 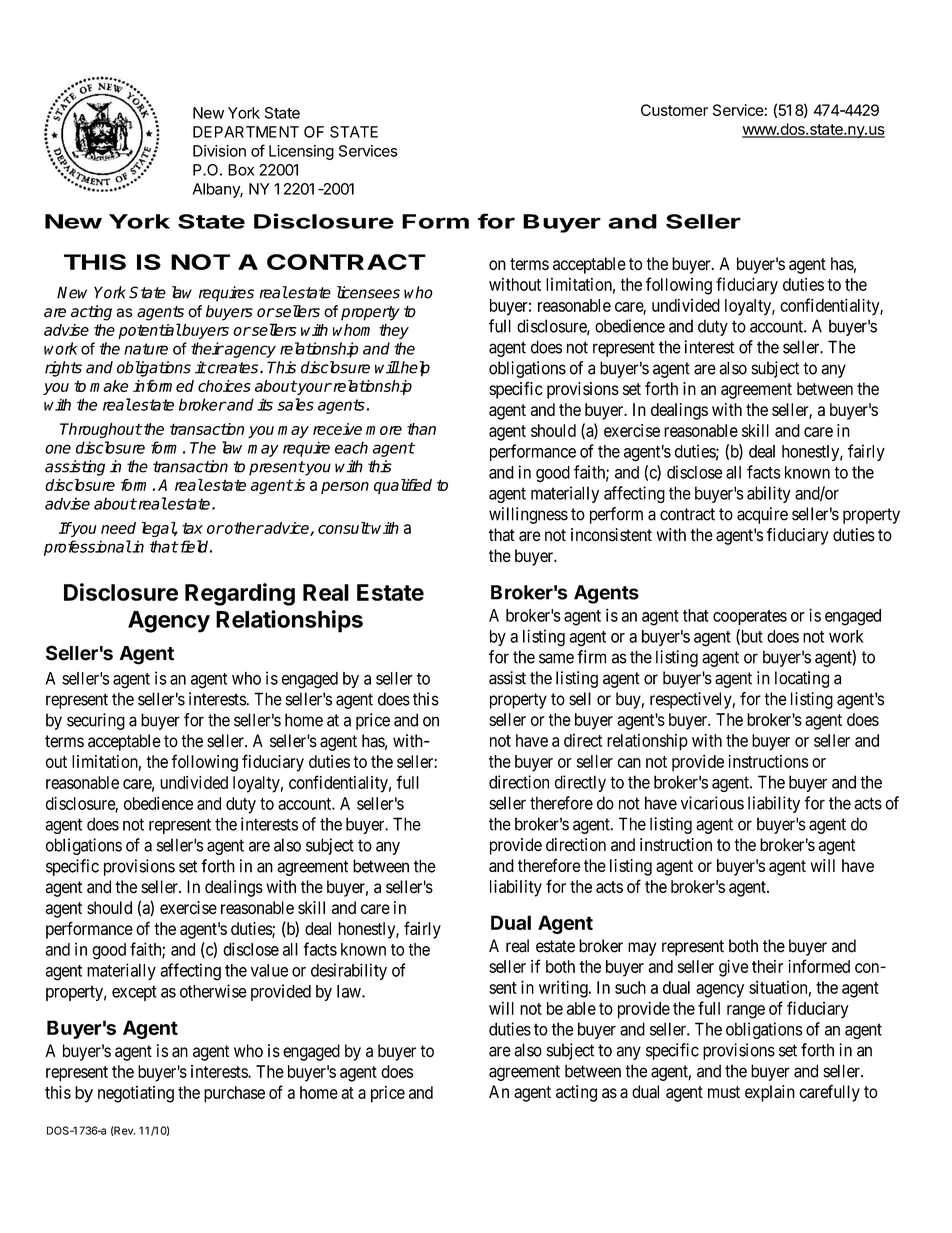 I want to click on Regarding, so click(x=240, y=594).
